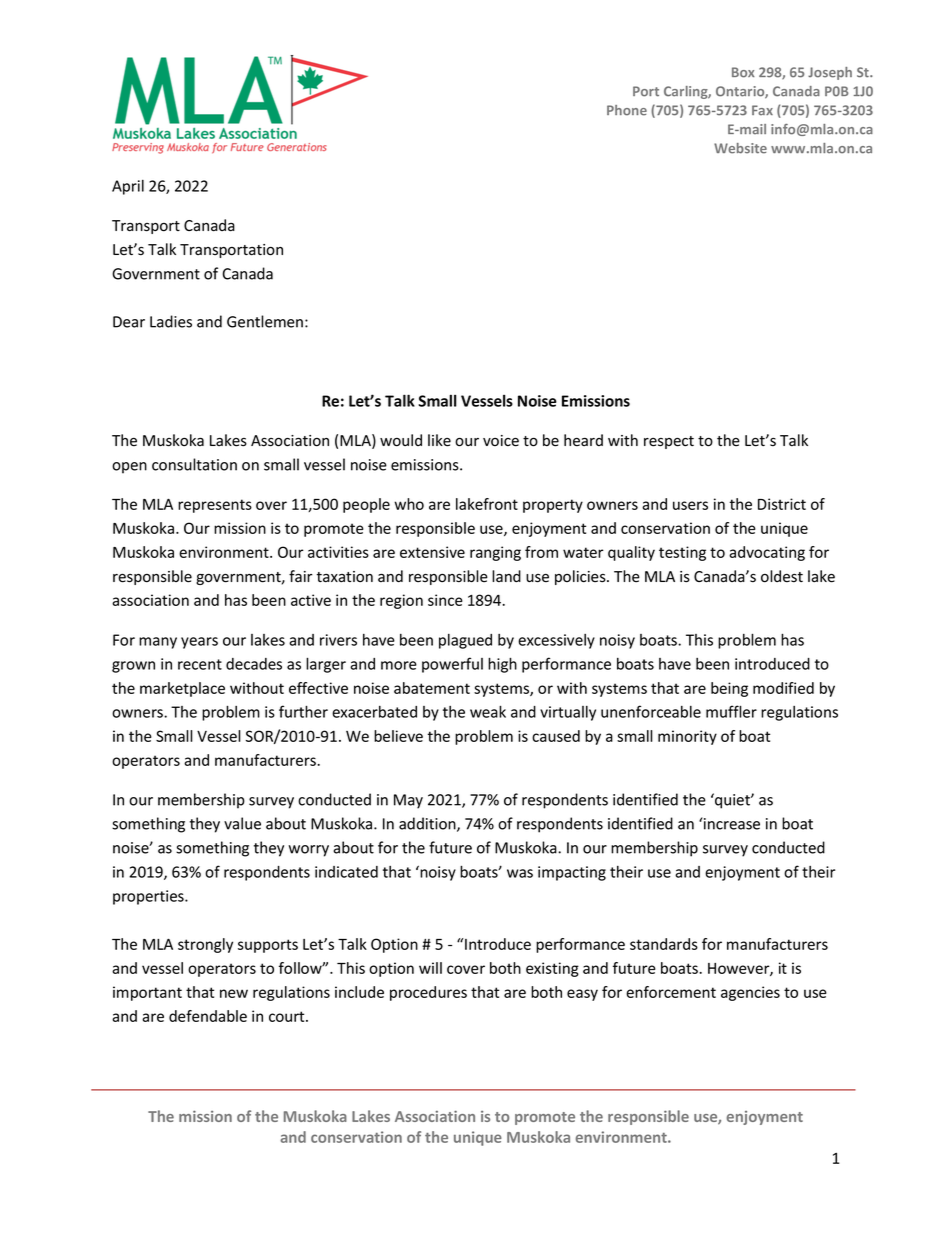  Describe the element at coordinates (501, 441) in the screenshot. I see `voice` at that location.
